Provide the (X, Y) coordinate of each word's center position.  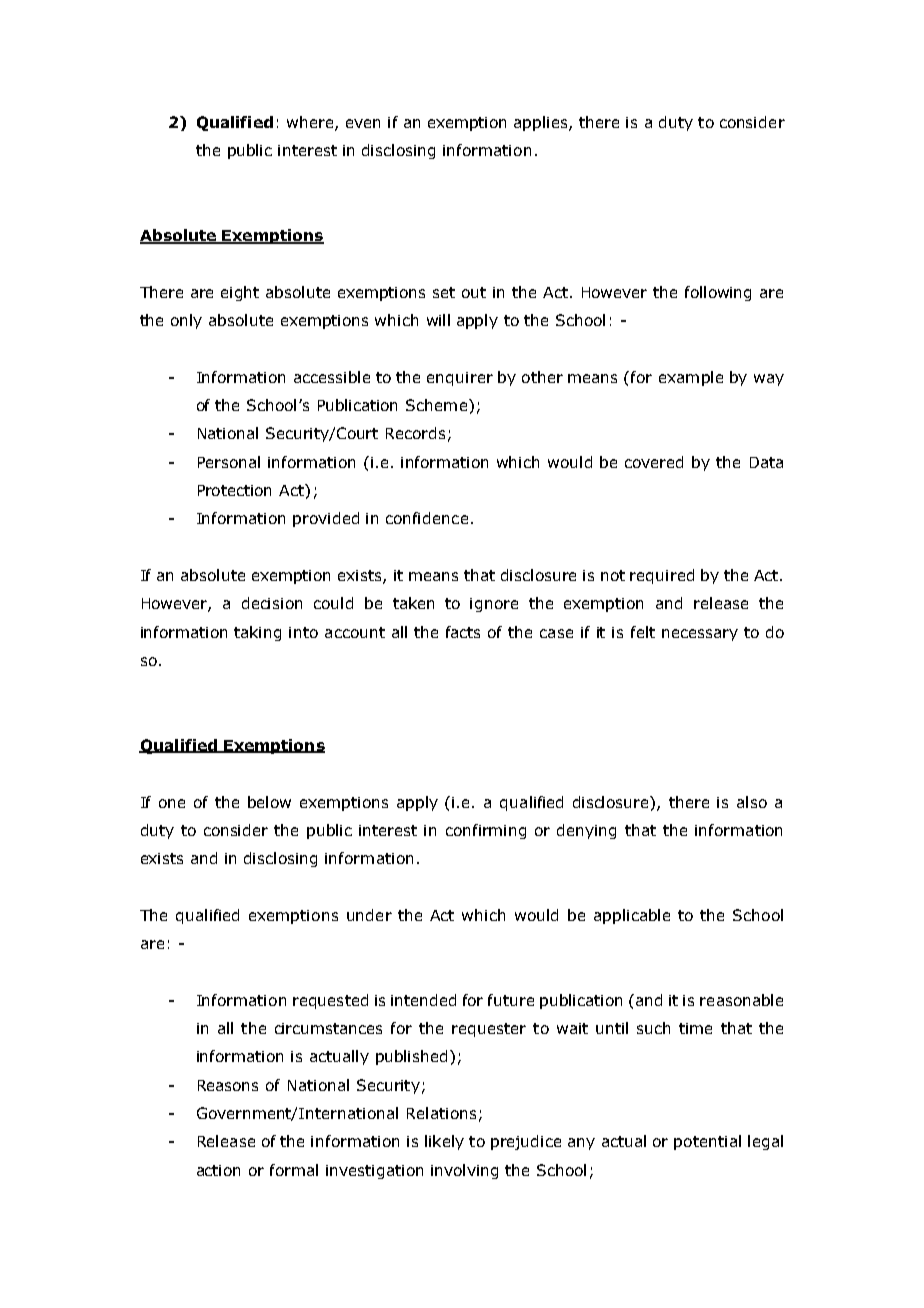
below (269, 802)
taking (257, 633)
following (718, 293)
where (311, 123)
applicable (632, 916)
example (691, 378)
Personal (229, 462)
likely (444, 1142)
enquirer (460, 379)
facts (463, 632)
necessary (700, 635)
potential (707, 1142)
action (218, 1170)
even (363, 123)
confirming (486, 831)
